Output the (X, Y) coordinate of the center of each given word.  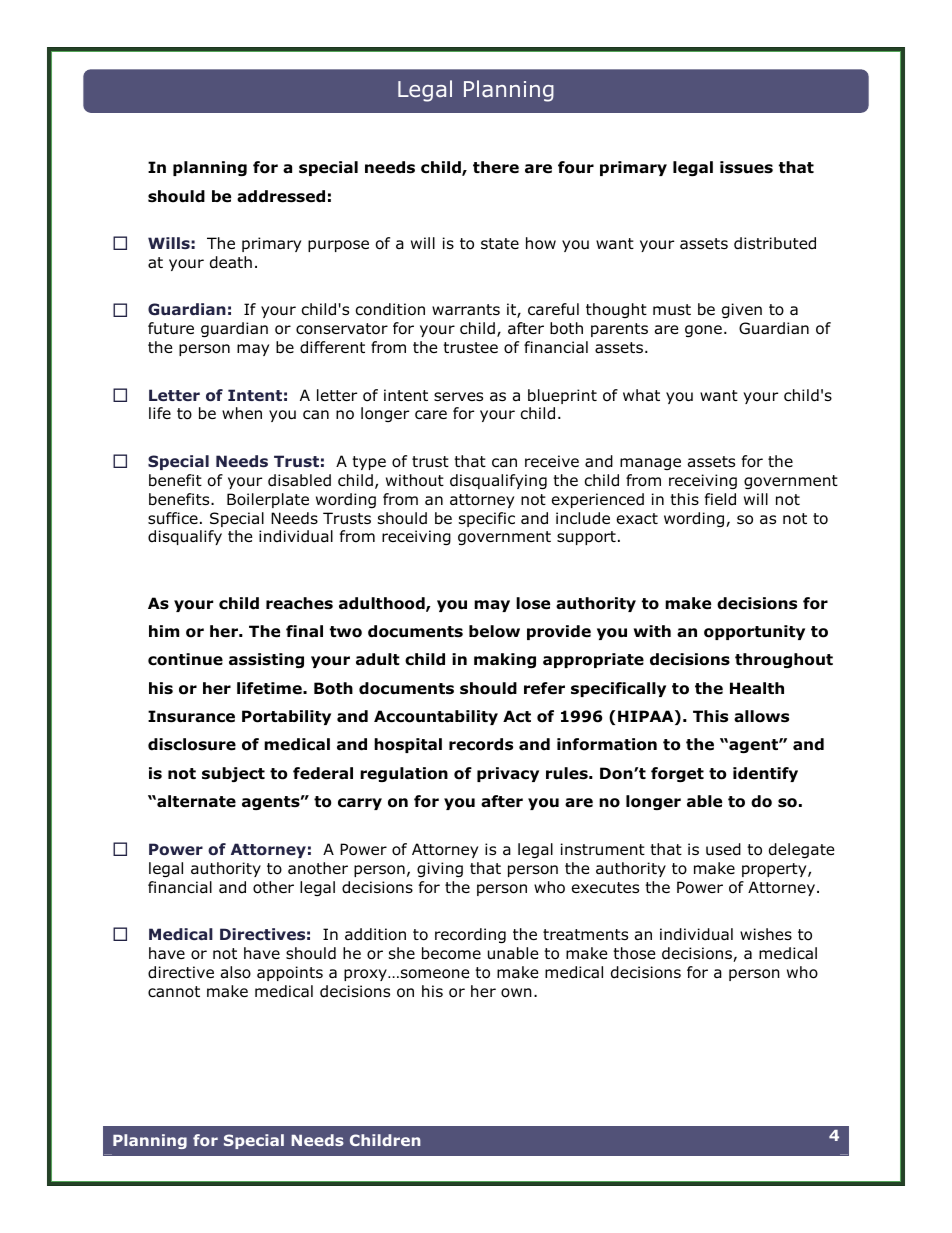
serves (458, 396)
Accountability (436, 717)
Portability (286, 717)
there (496, 167)
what (641, 395)
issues (746, 167)
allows (761, 716)
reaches (299, 603)
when (242, 413)
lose (533, 603)
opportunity (754, 632)
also (236, 972)
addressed (281, 196)
